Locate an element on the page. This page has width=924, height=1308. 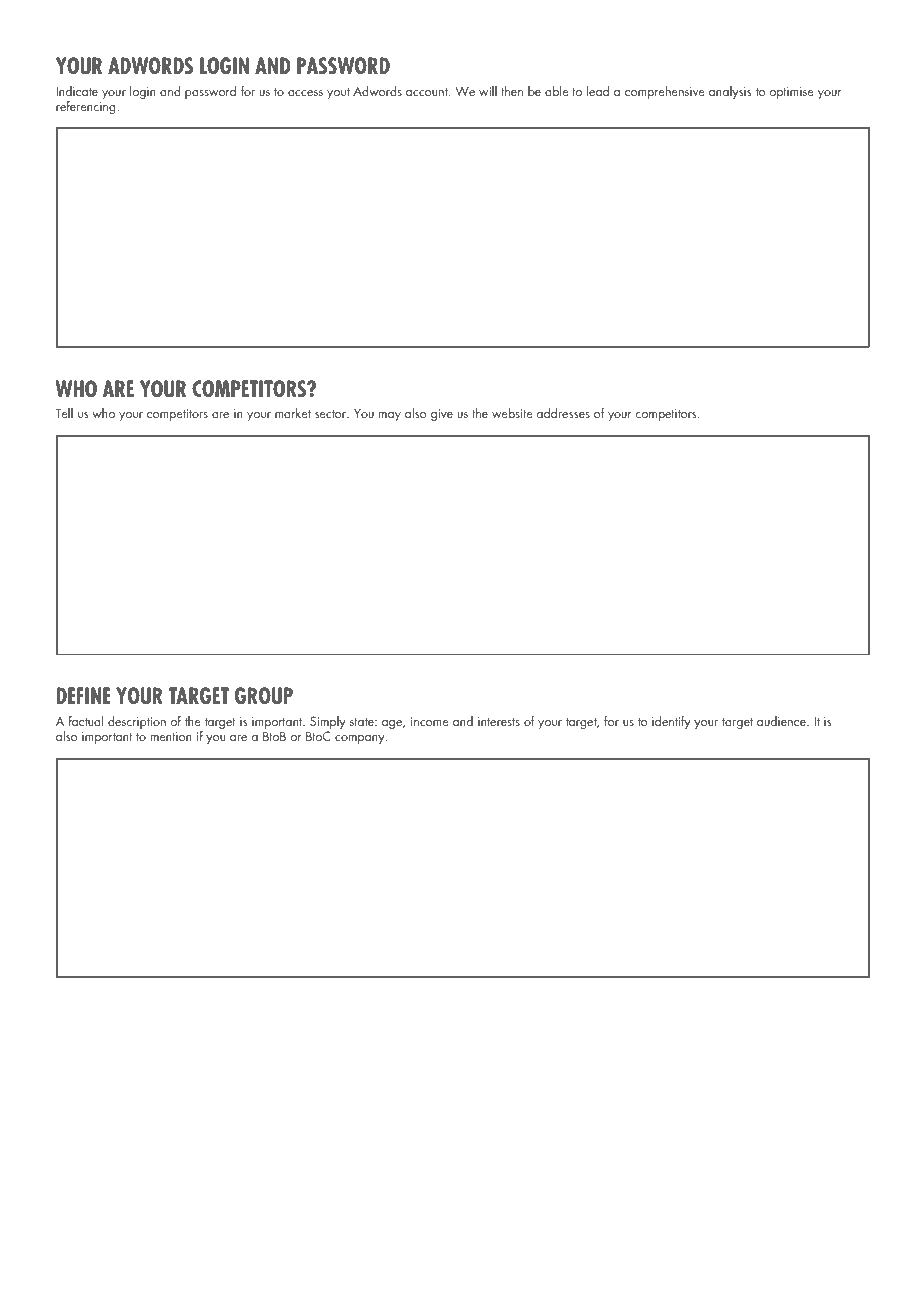
DEFINE is located at coordinates (83, 695).
